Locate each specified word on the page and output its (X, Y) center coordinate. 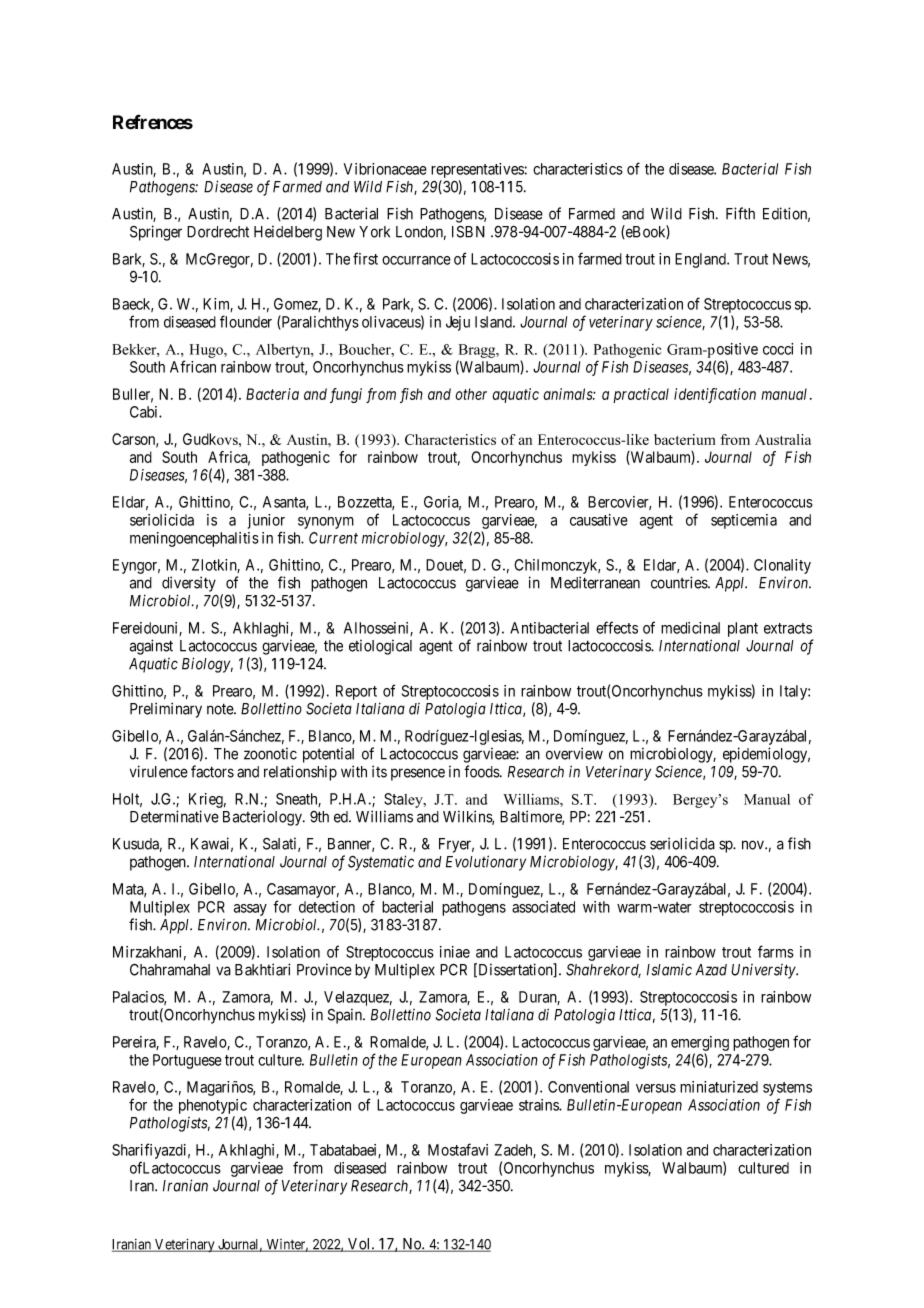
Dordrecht (218, 232)
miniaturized (719, 1087)
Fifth (740, 213)
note (221, 709)
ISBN (468, 231)
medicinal (690, 628)
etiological (380, 647)
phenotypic (213, 1106)
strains (539, 1105)
